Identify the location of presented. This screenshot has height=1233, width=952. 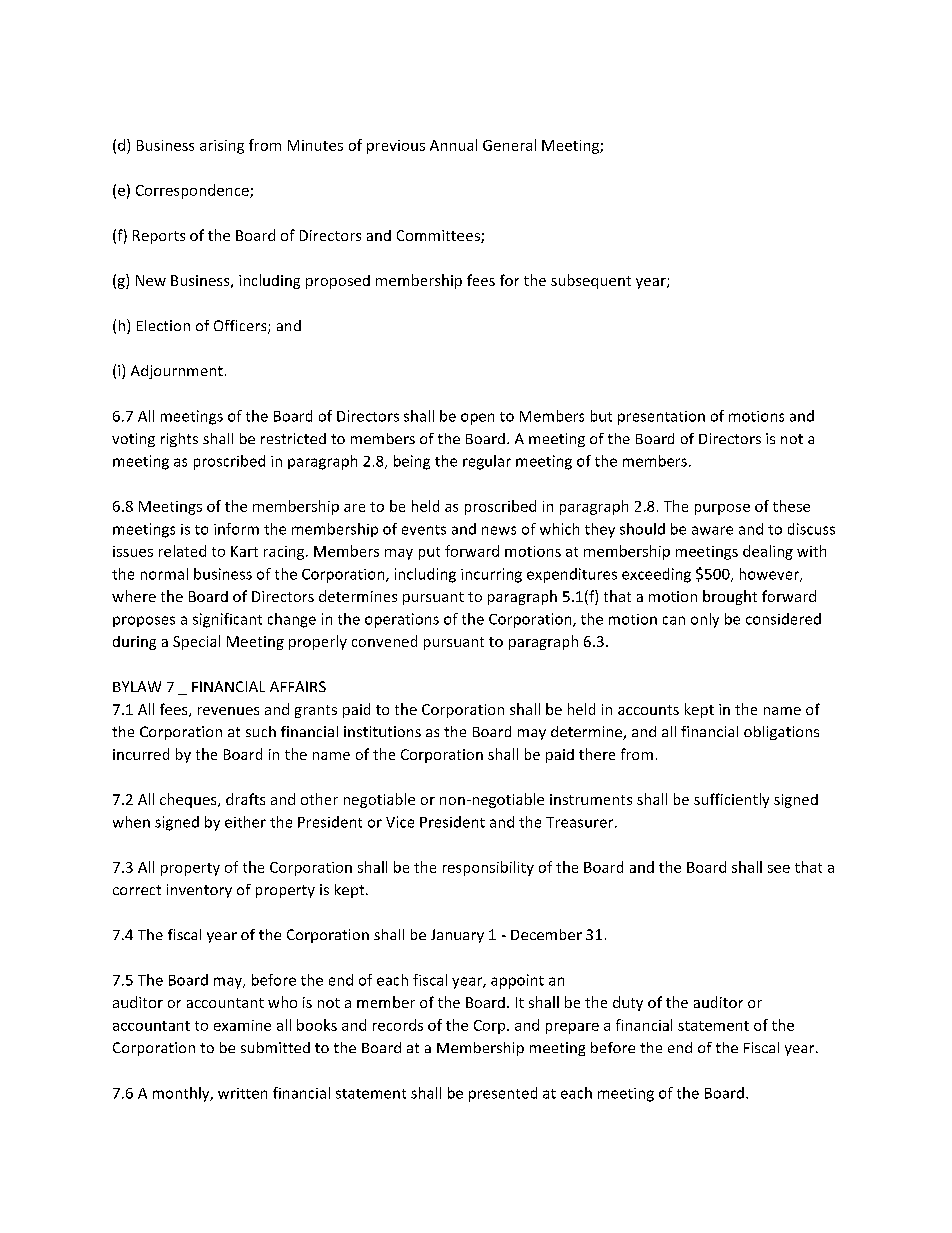
(503, 1094).
